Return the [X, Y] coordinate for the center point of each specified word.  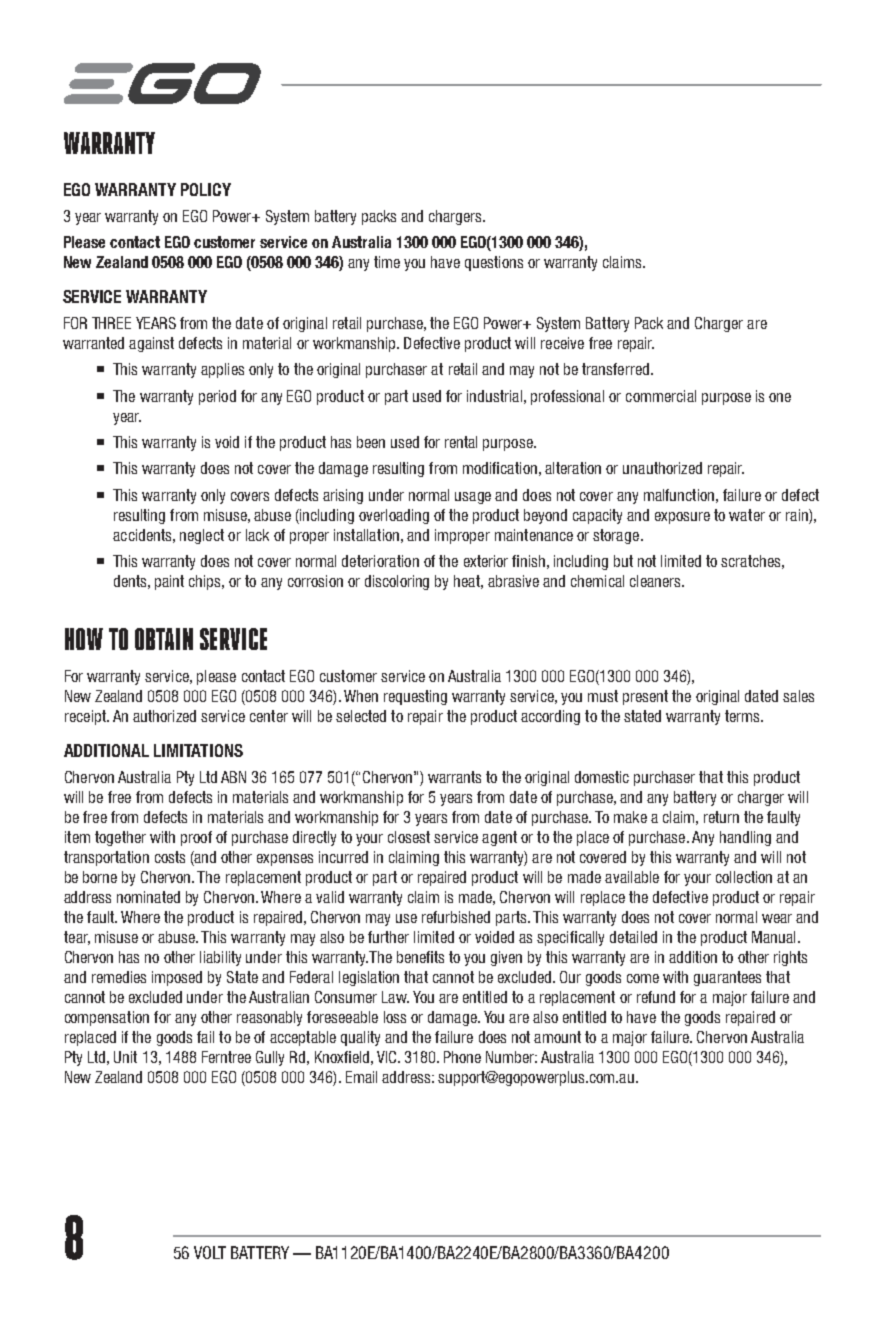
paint [169, 582]
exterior [486, 561]
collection [744, 877]
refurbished [456, 917]
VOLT [210, 1252]
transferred [615, 369]
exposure [682, 518]
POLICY [206, 189]
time [387, 262]
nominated [148, 897]
